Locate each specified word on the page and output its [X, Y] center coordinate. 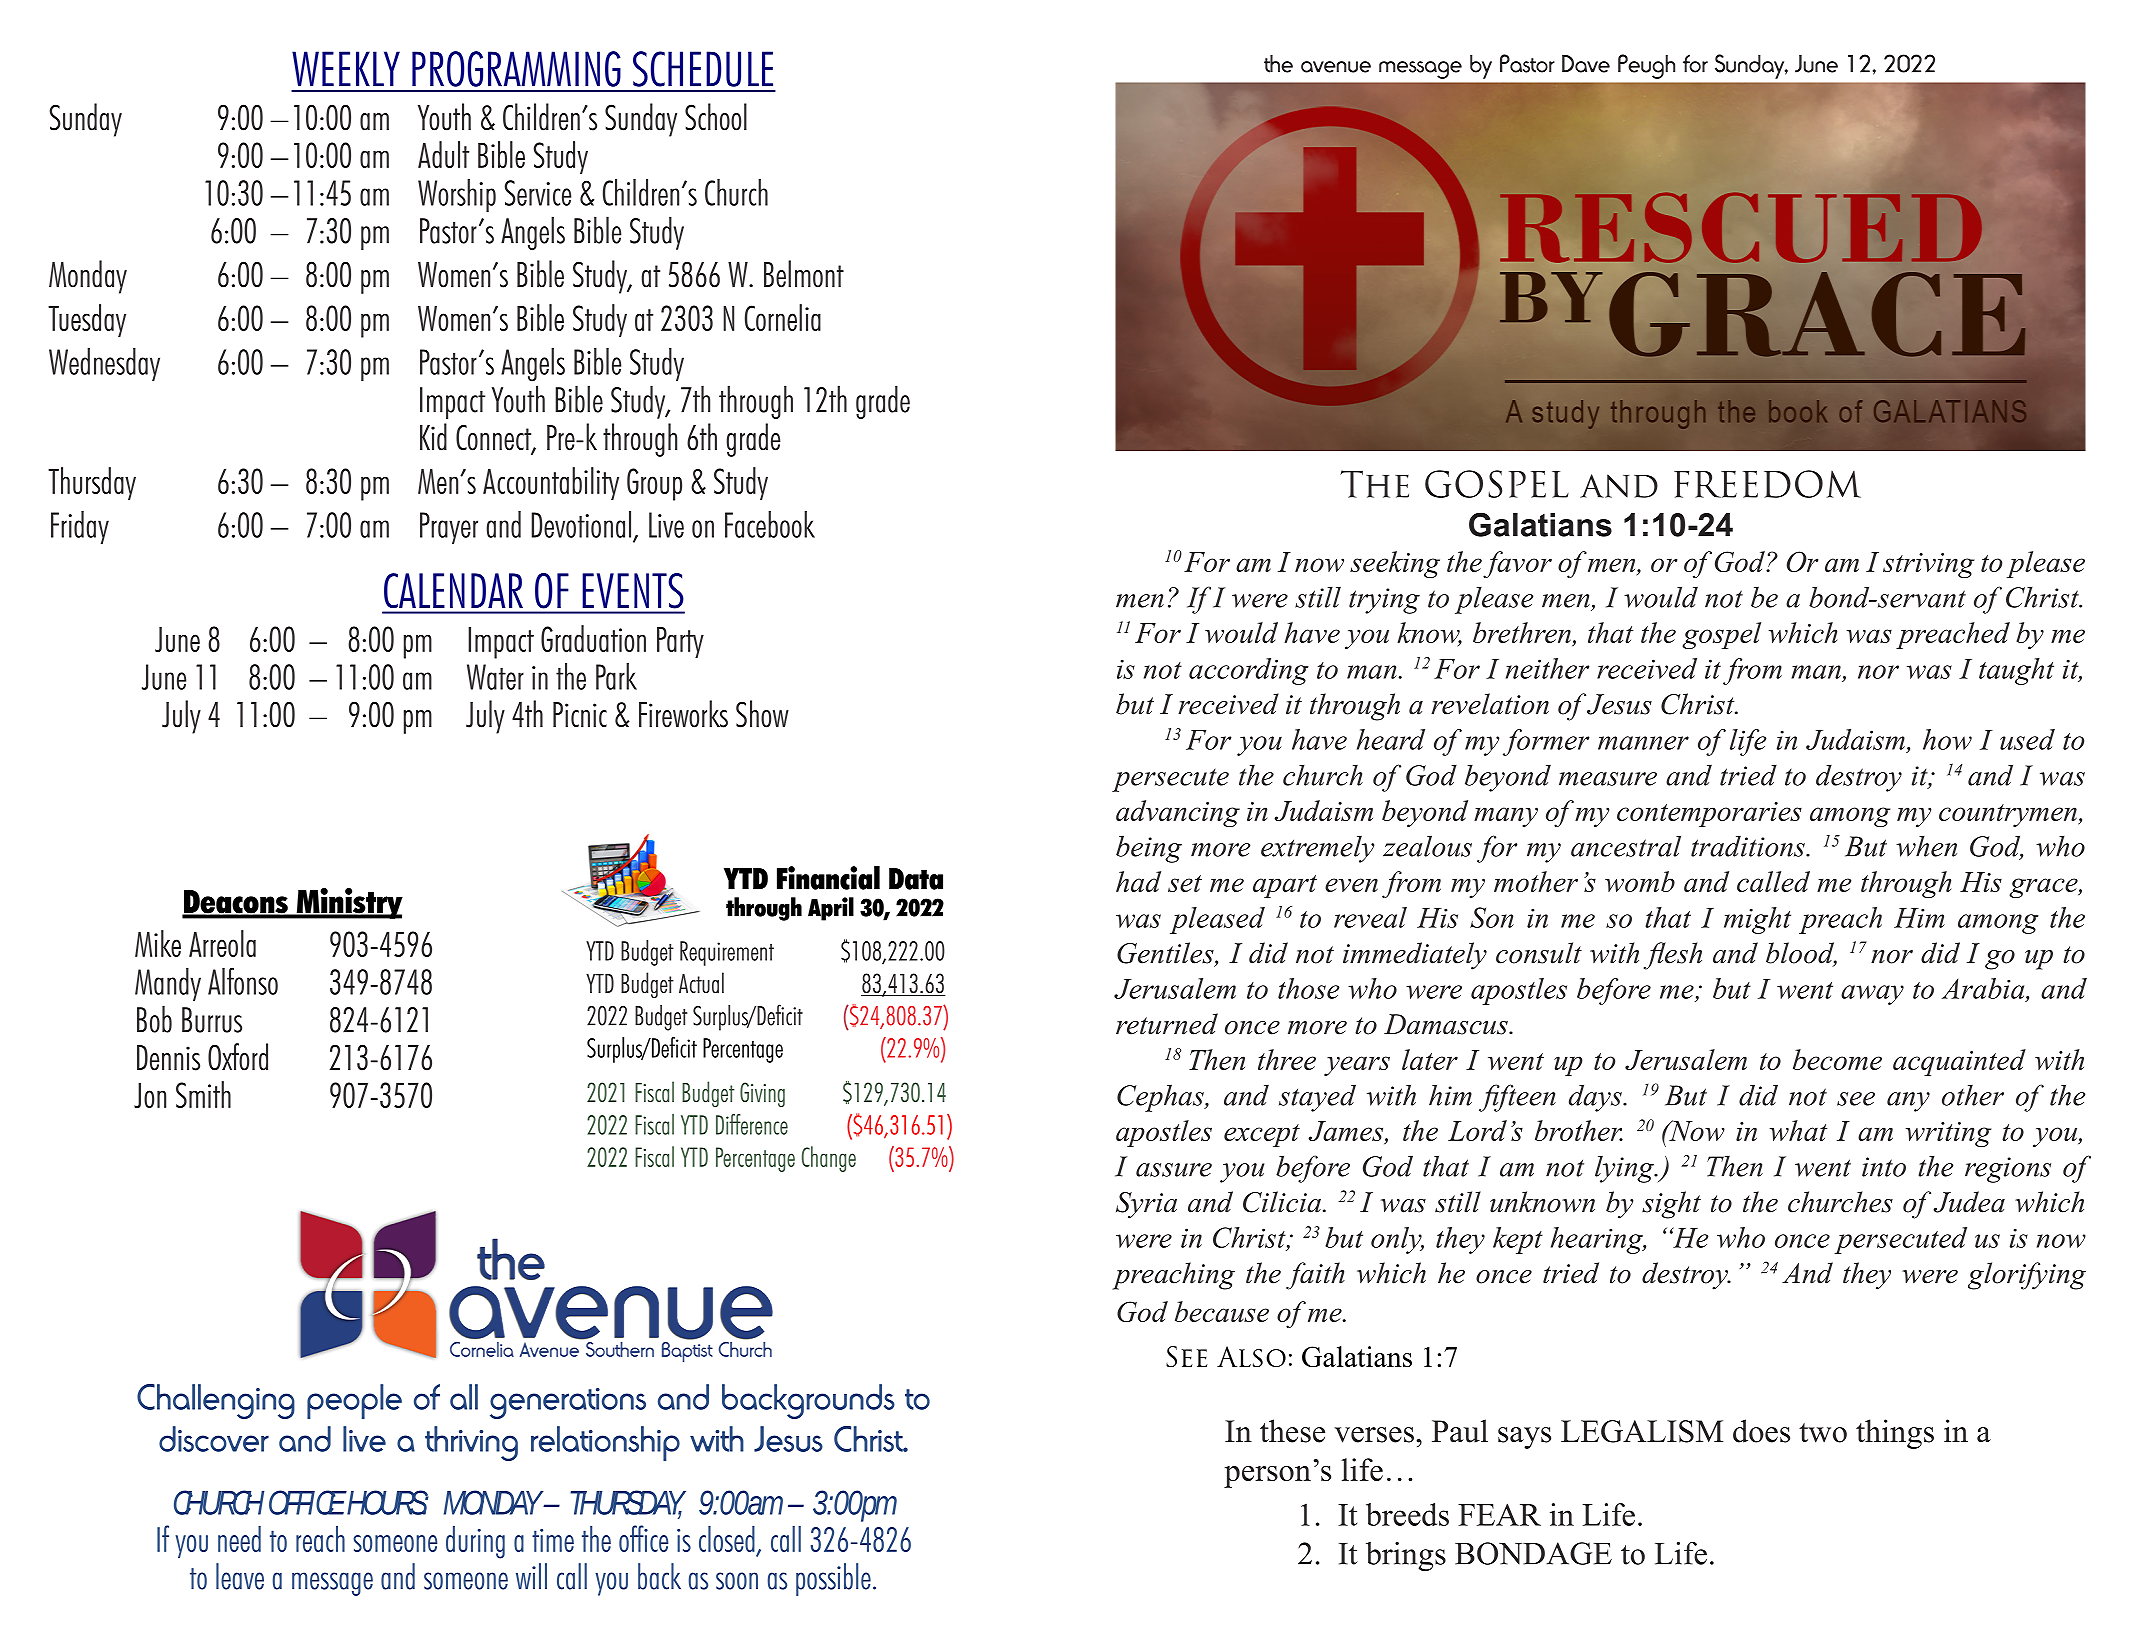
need [239, 1539]
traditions [1749, 846]
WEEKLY [346, 69]
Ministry [348, 903]
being [1149, 849]
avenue [1336, 67]
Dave [1586, 64]
